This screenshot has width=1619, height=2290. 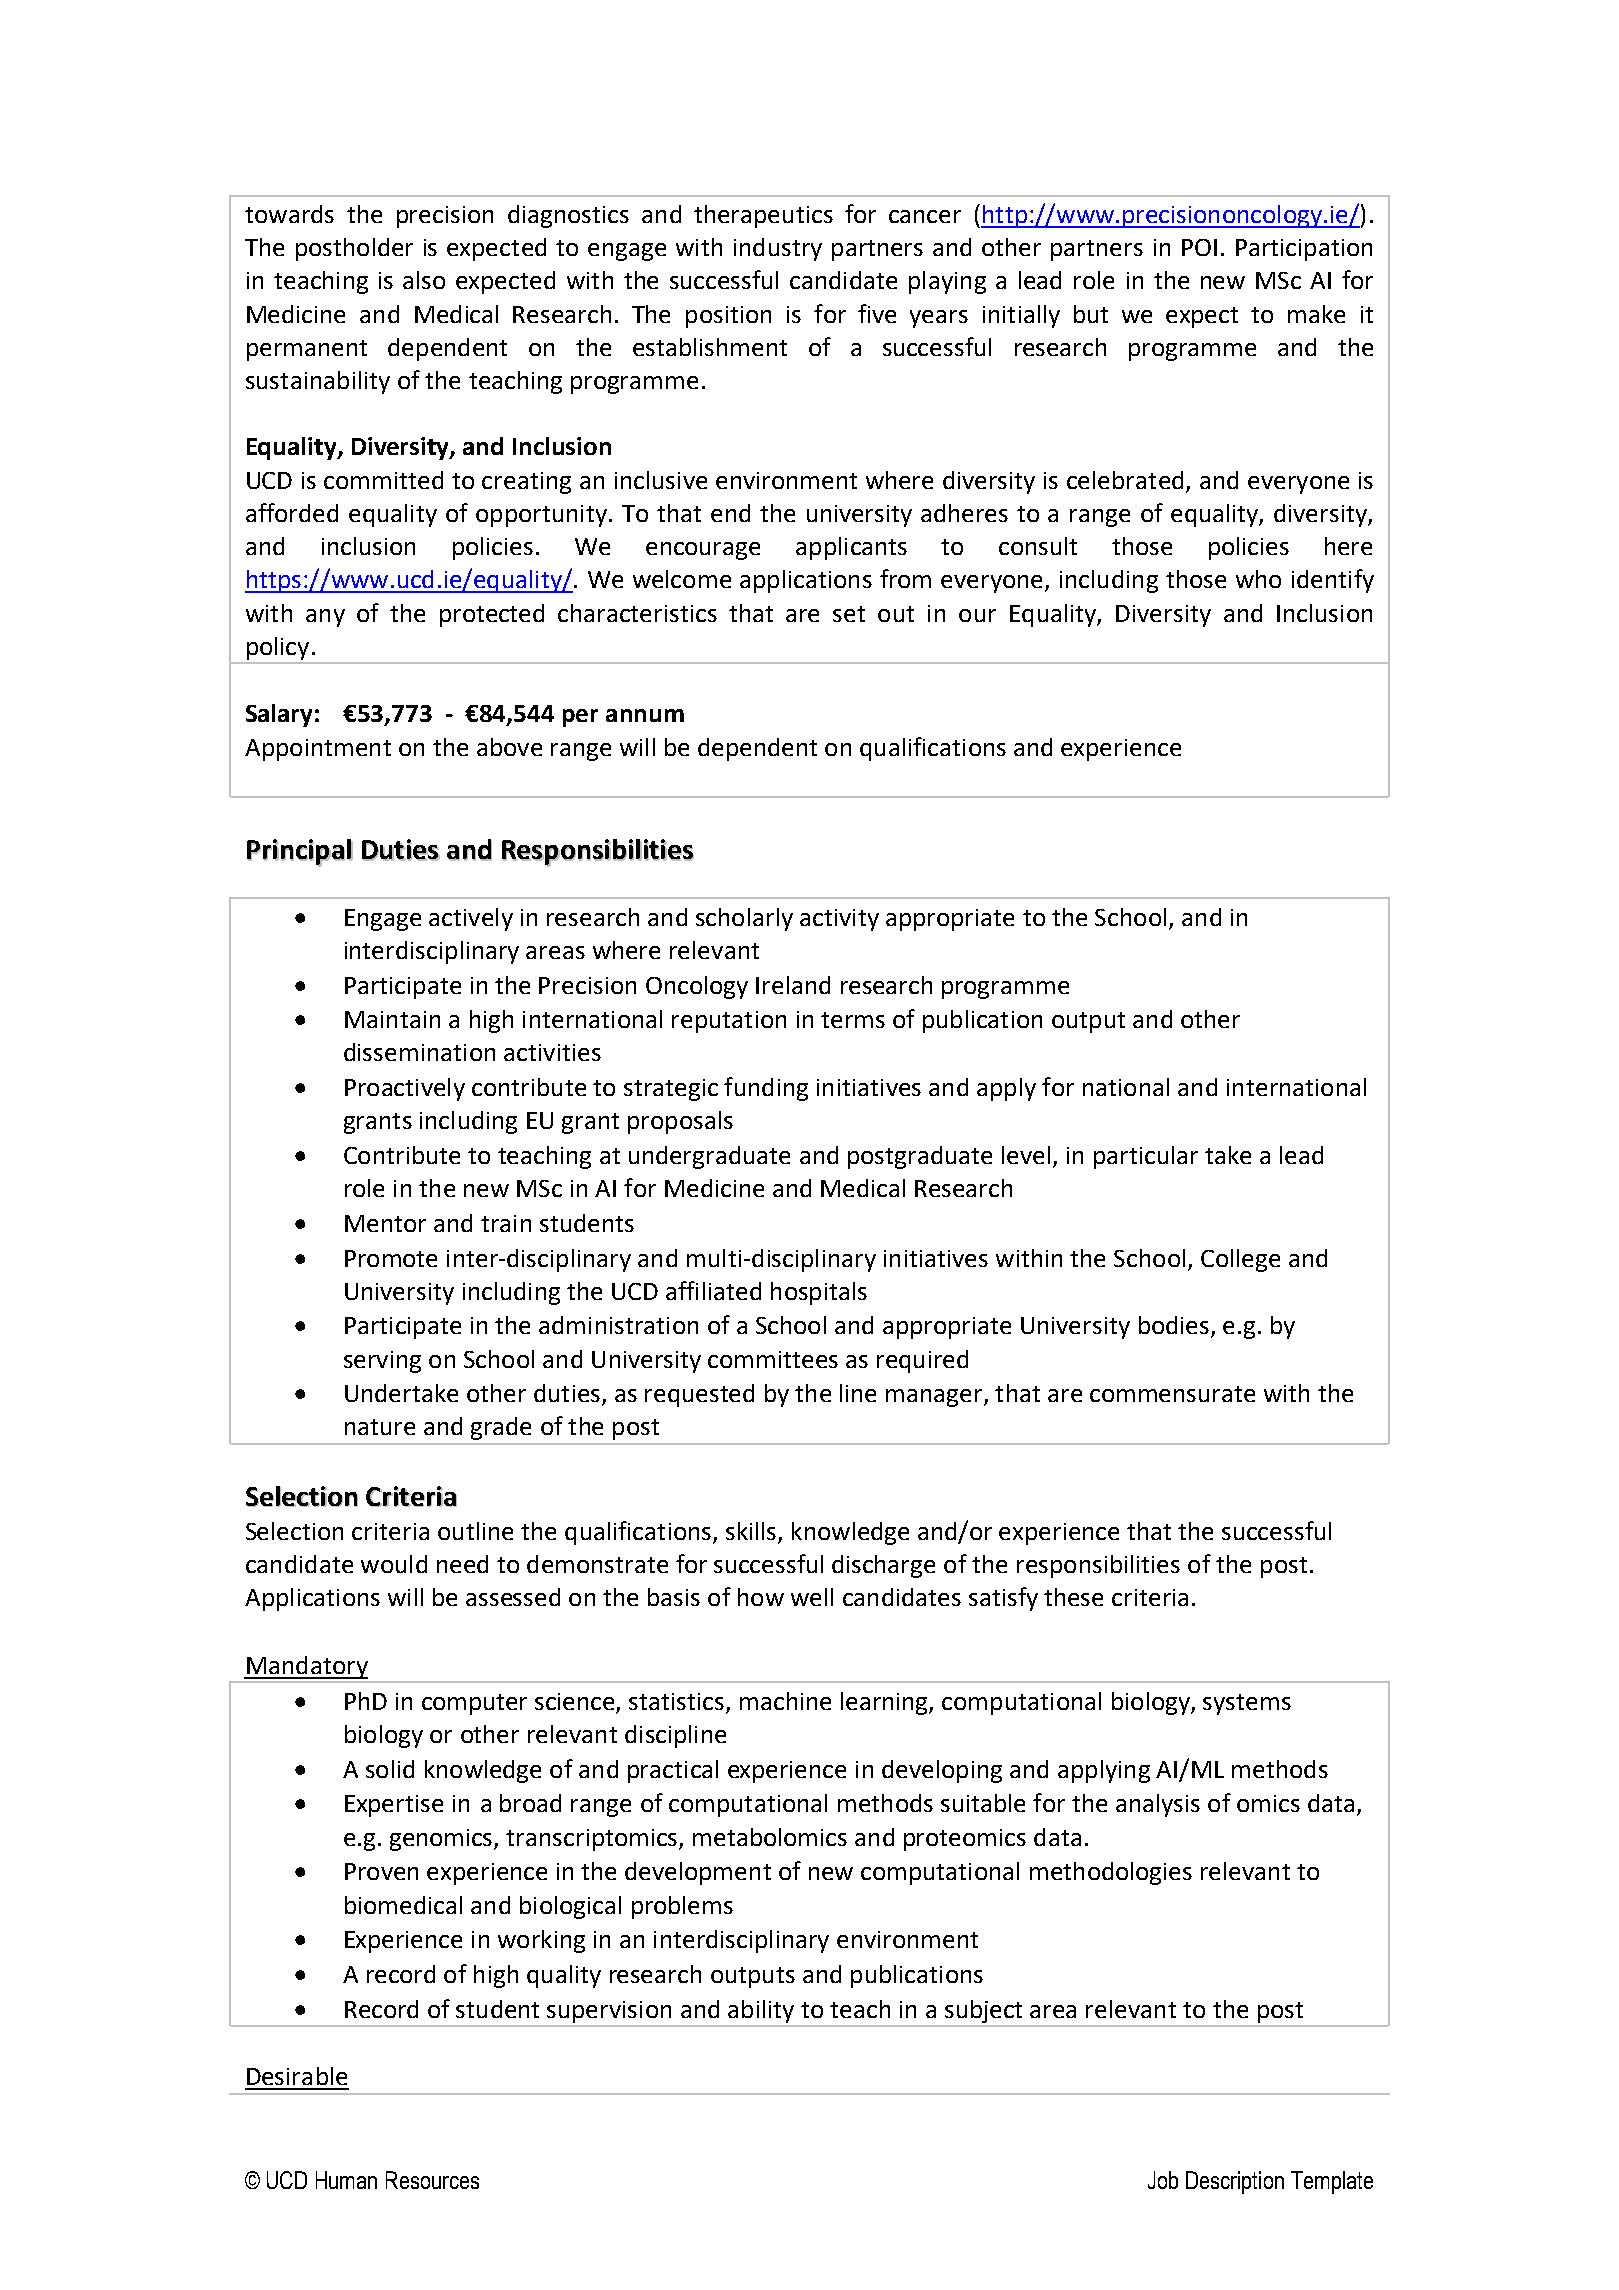 What do you see at coordinates (432, 2180) in the screenshot?
I see `Resources` at bounding box center [432, 2180].
